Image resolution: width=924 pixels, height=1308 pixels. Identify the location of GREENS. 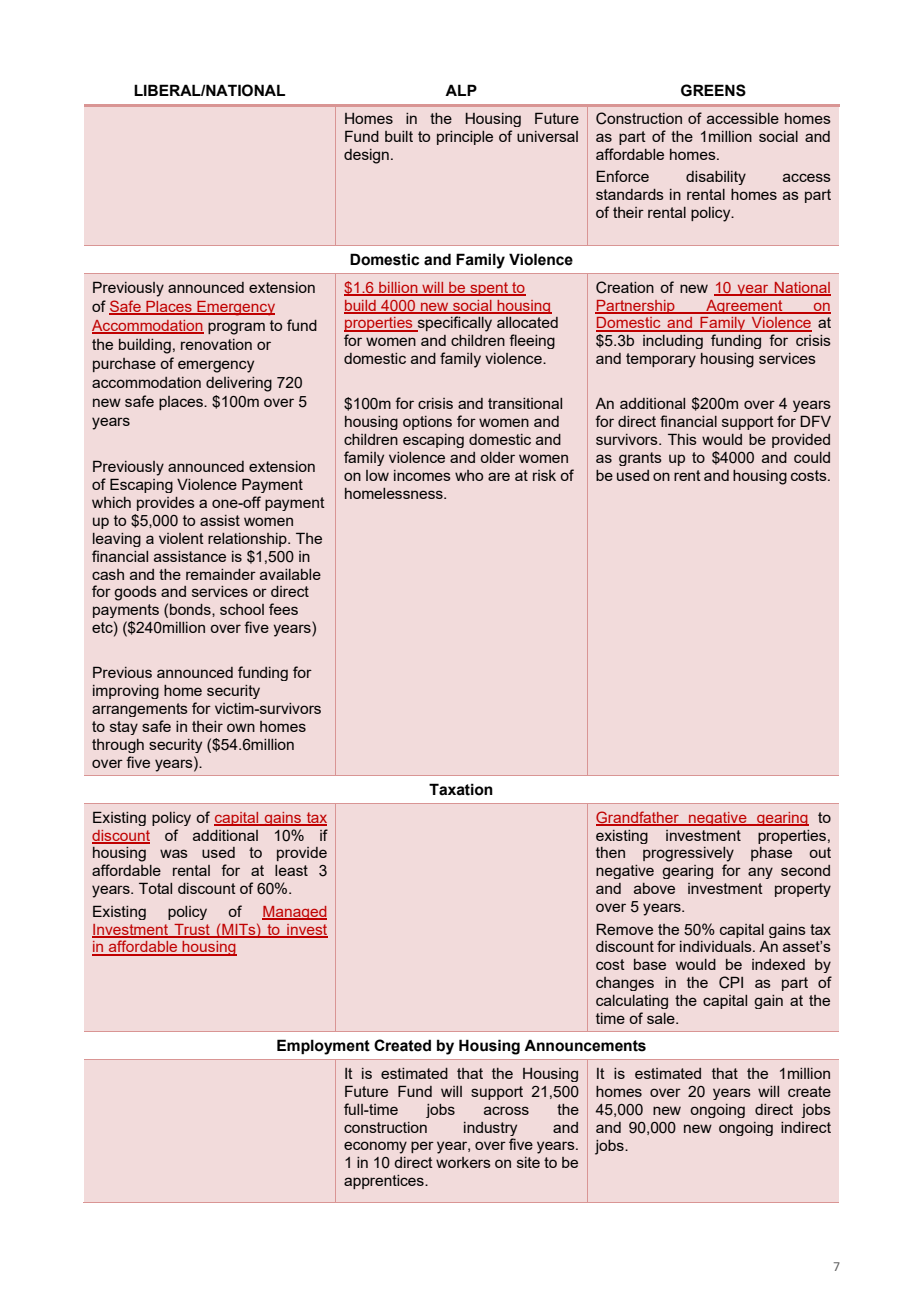
(713, 90).
